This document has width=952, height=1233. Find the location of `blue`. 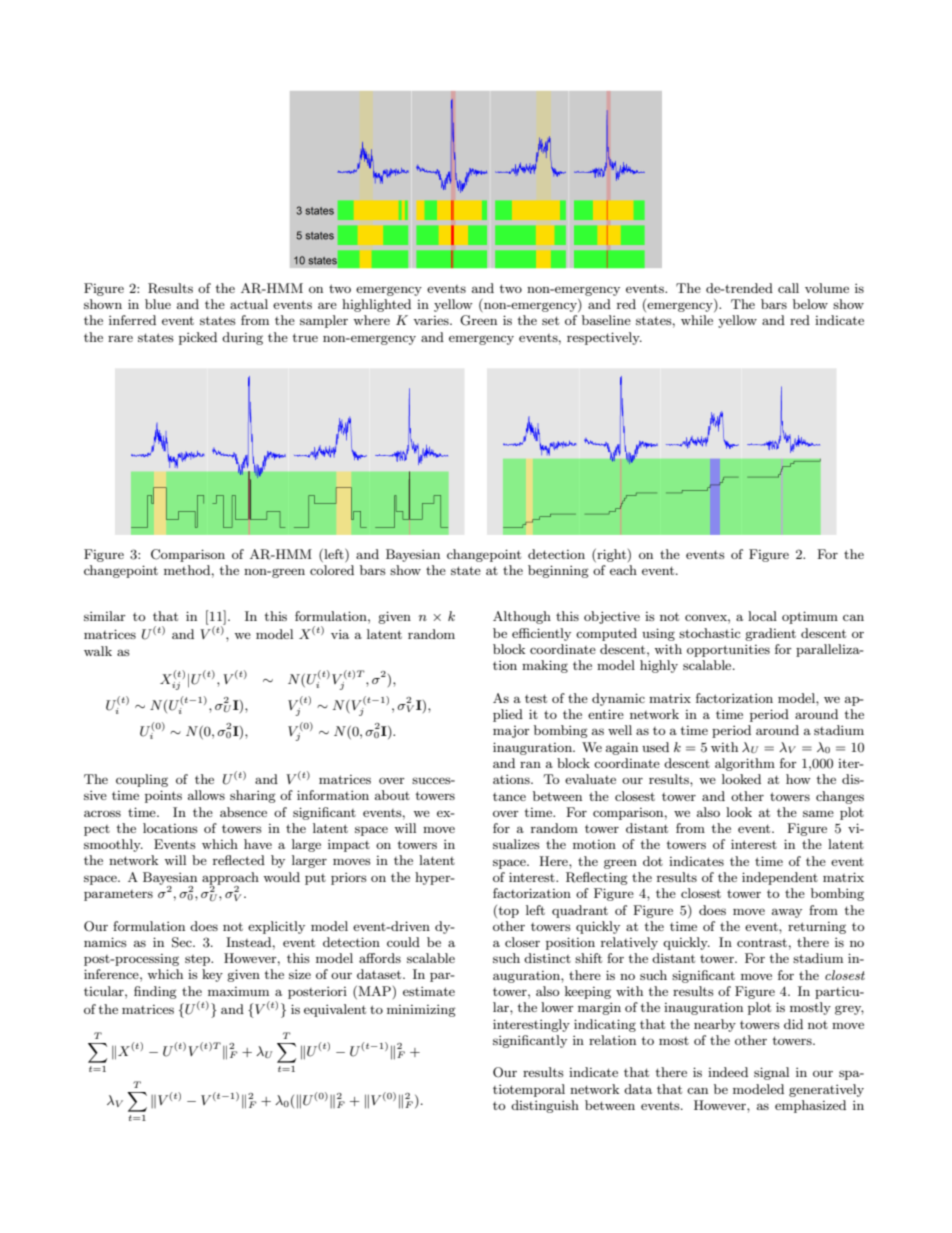

blue is located at coordinates (158, 304).
